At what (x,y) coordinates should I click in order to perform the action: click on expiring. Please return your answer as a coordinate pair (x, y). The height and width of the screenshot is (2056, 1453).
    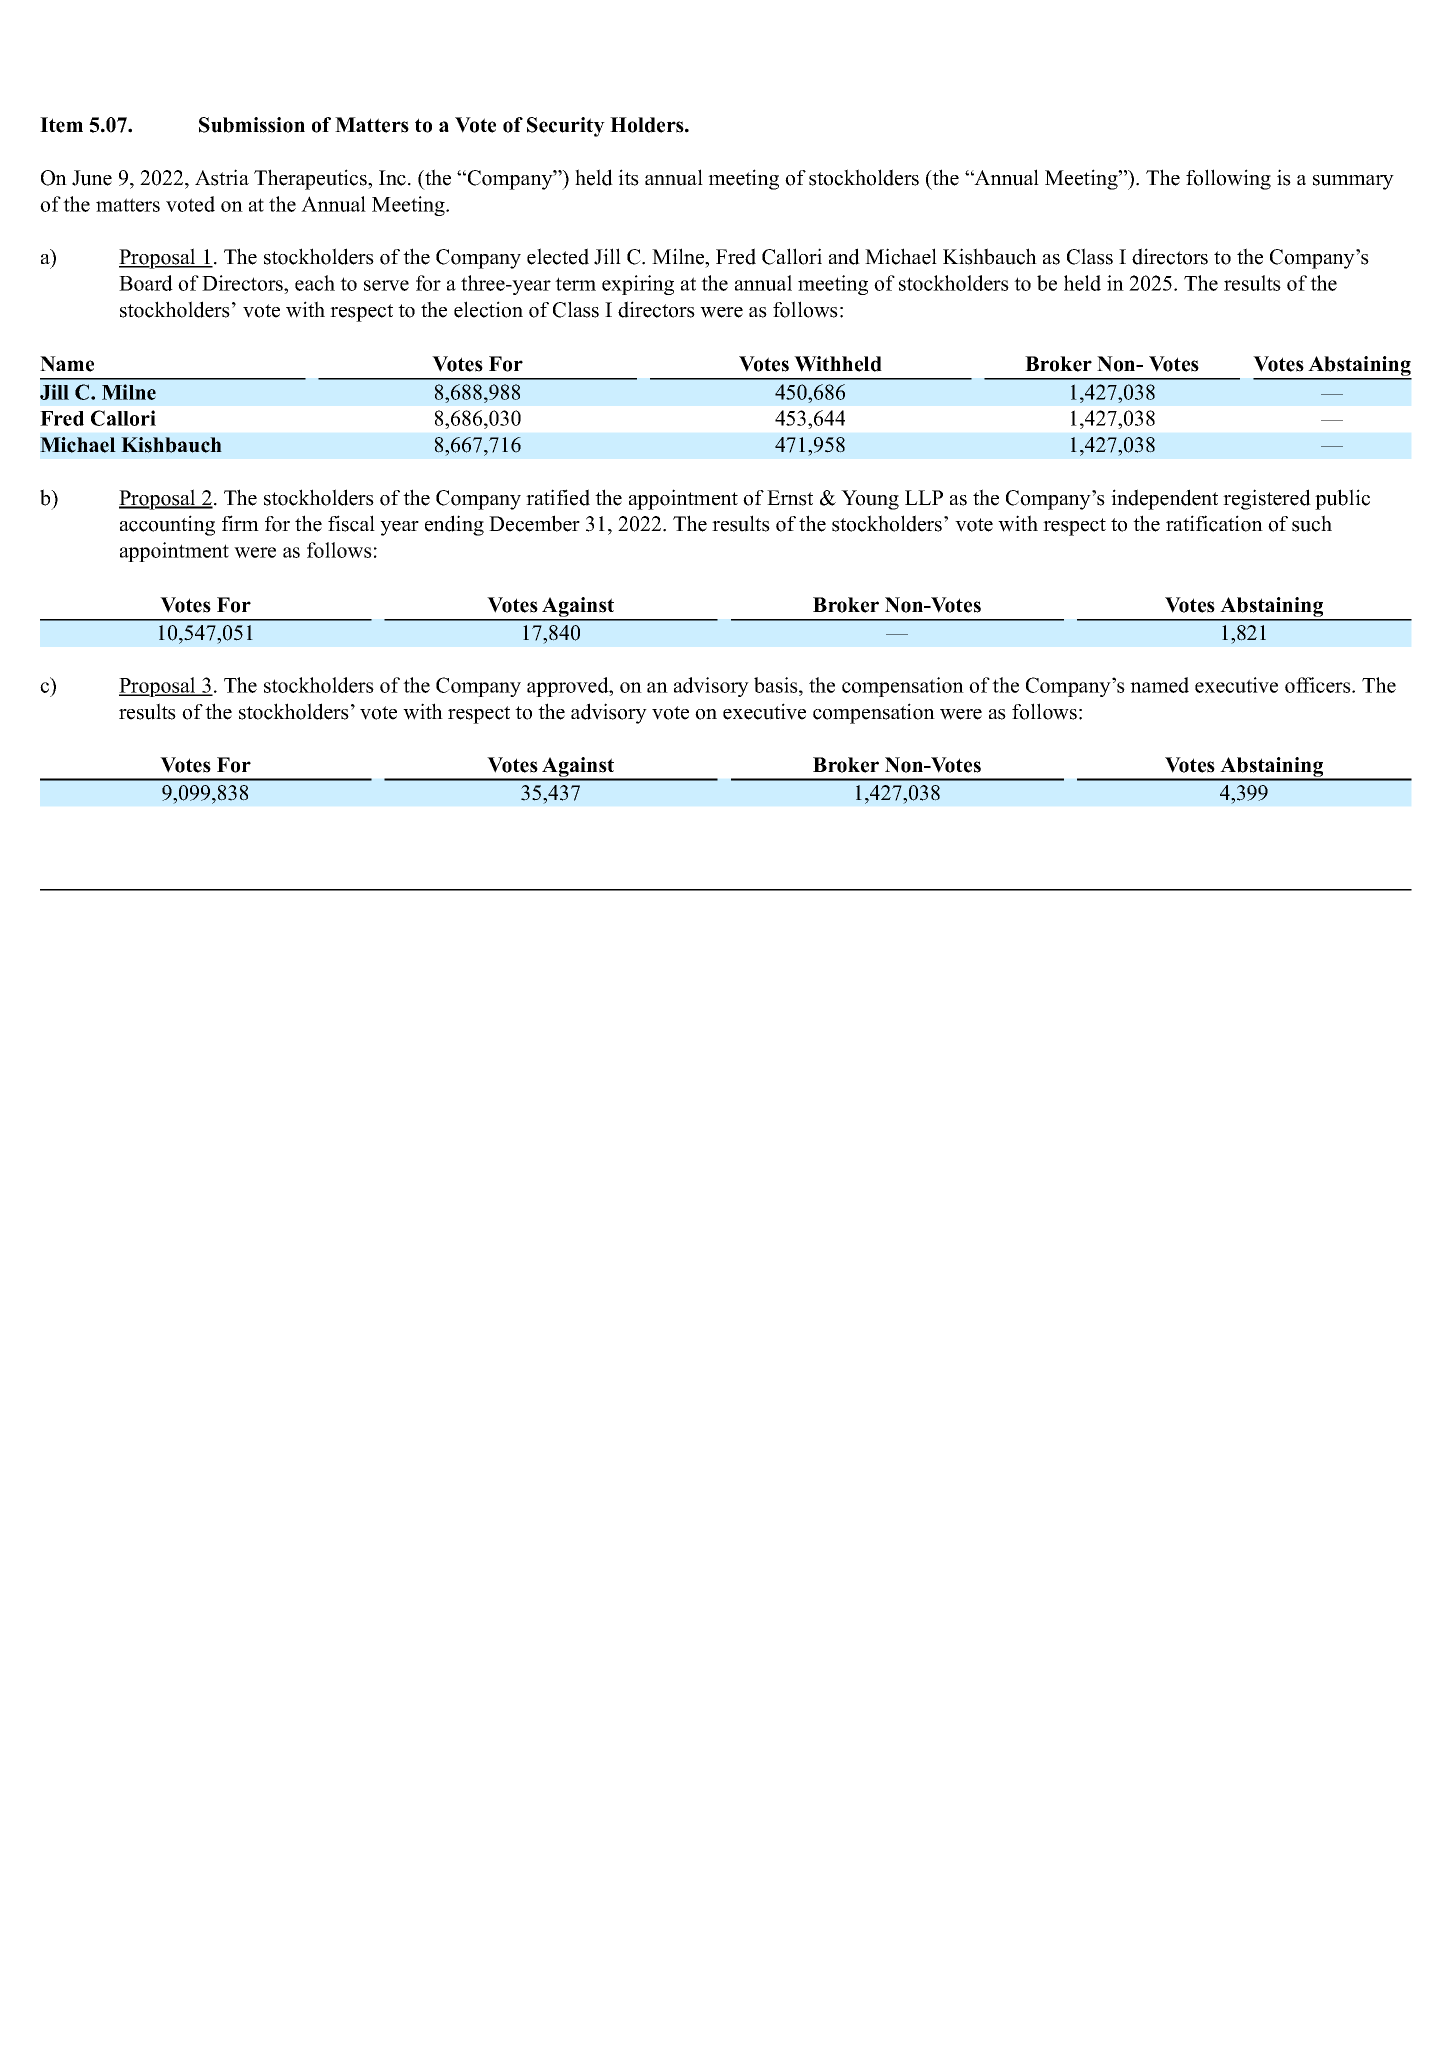
    Looking at the image, I should click on (638, 285).
